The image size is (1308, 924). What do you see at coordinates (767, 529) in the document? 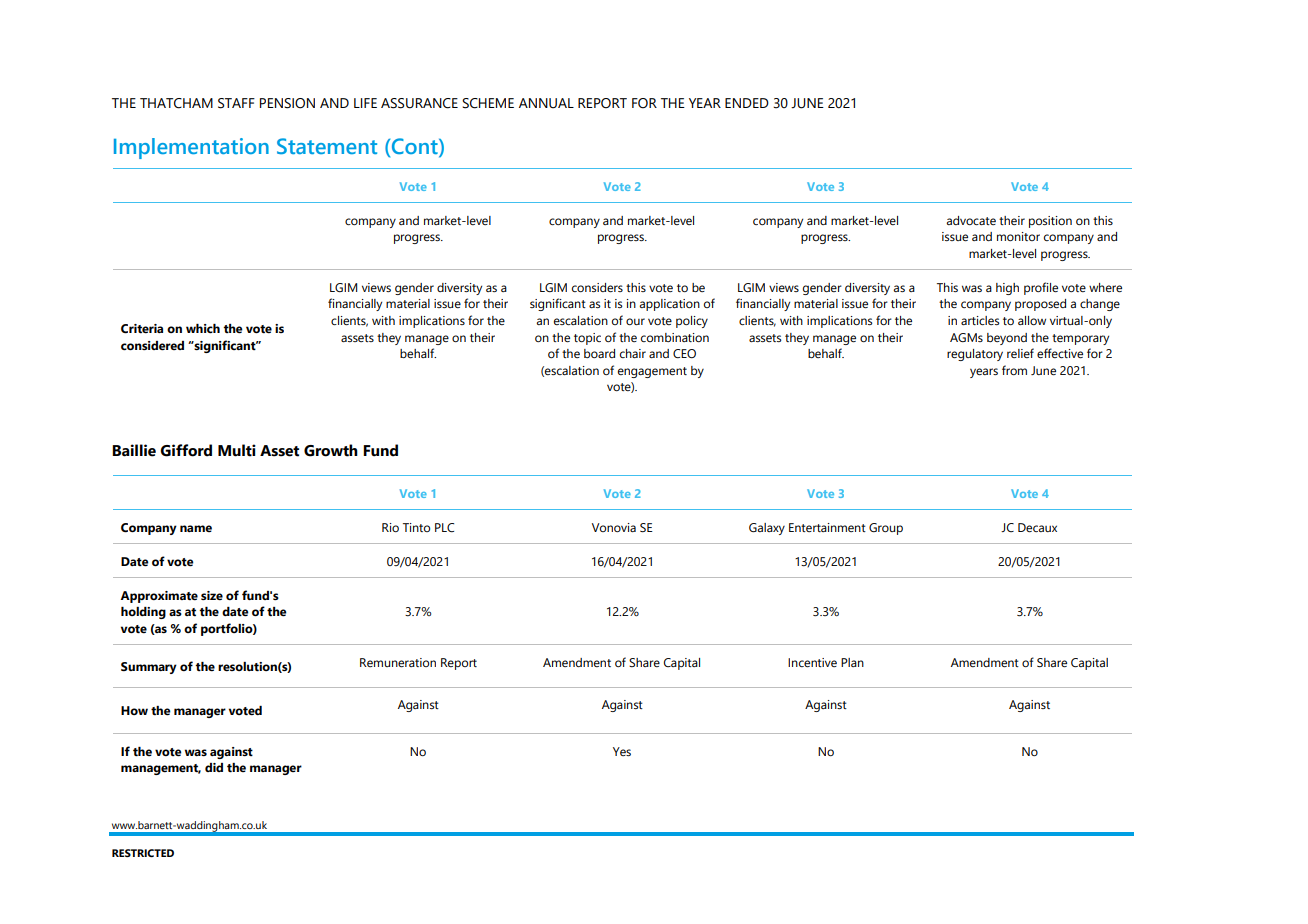
I see `Galaxy` at bounding box center [767, 529].
